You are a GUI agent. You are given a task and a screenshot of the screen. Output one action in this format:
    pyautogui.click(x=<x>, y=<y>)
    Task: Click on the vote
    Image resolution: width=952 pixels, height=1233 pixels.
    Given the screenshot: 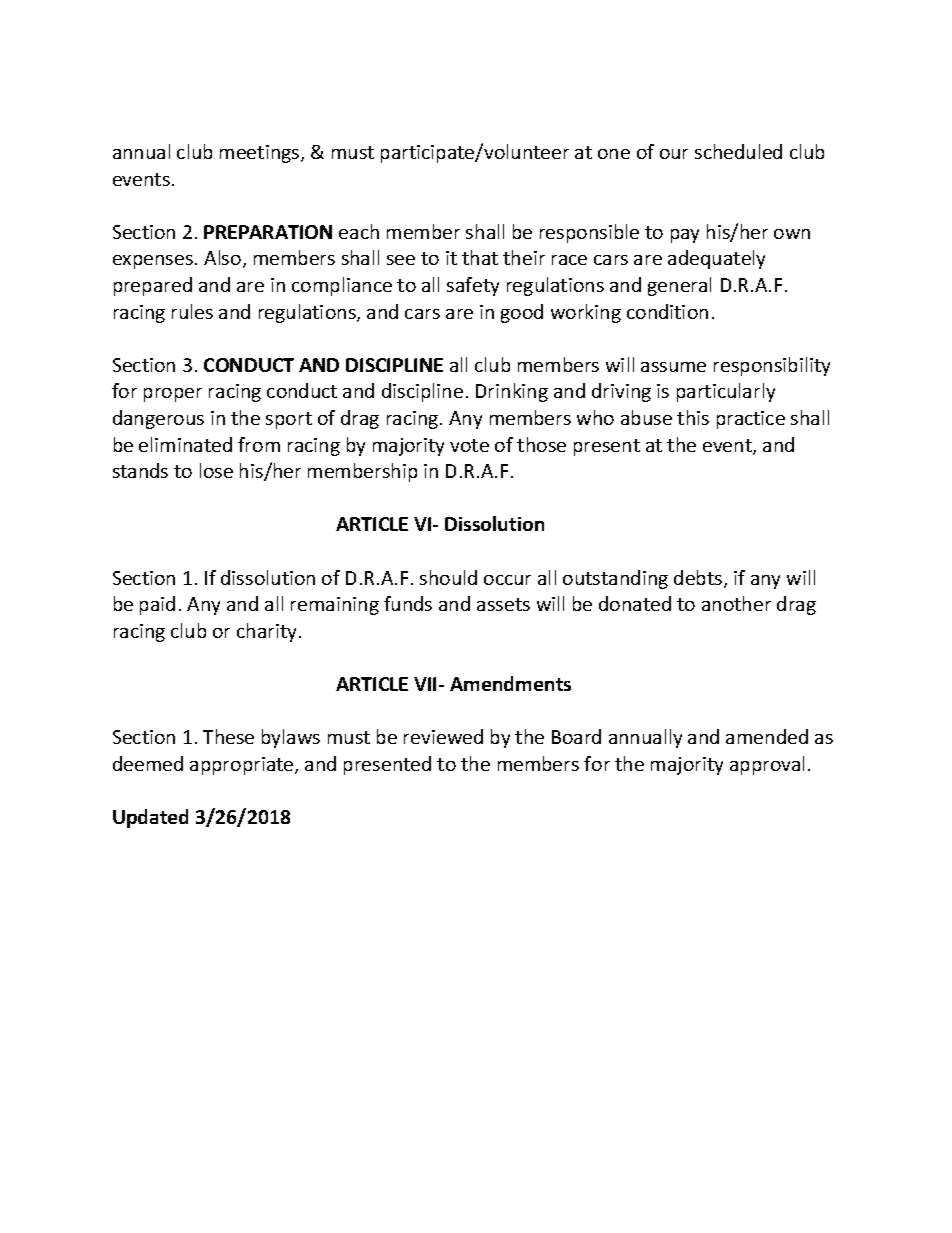 What is the action you would take?
    pyautogui.click(x=469, y=445)
